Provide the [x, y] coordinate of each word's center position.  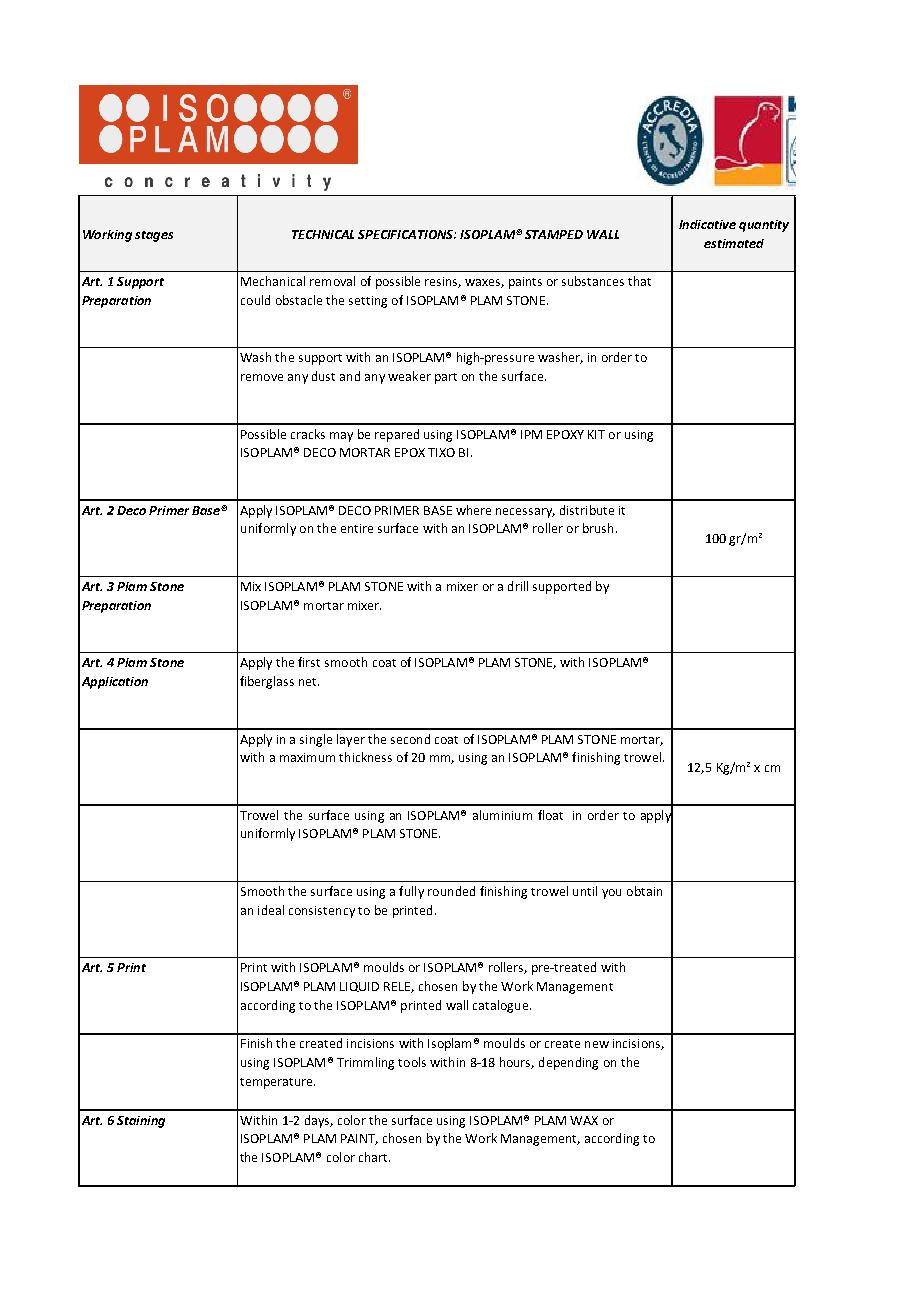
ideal [271, 910]
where [473, 510]
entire [357, 528]
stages [154, 236]
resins [443, 282]
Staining [141, 1122]
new [597, 1044]
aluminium [502, 815]
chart [374, 1157]
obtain [644, 891]
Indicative [707, 224]
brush [598, 528]
